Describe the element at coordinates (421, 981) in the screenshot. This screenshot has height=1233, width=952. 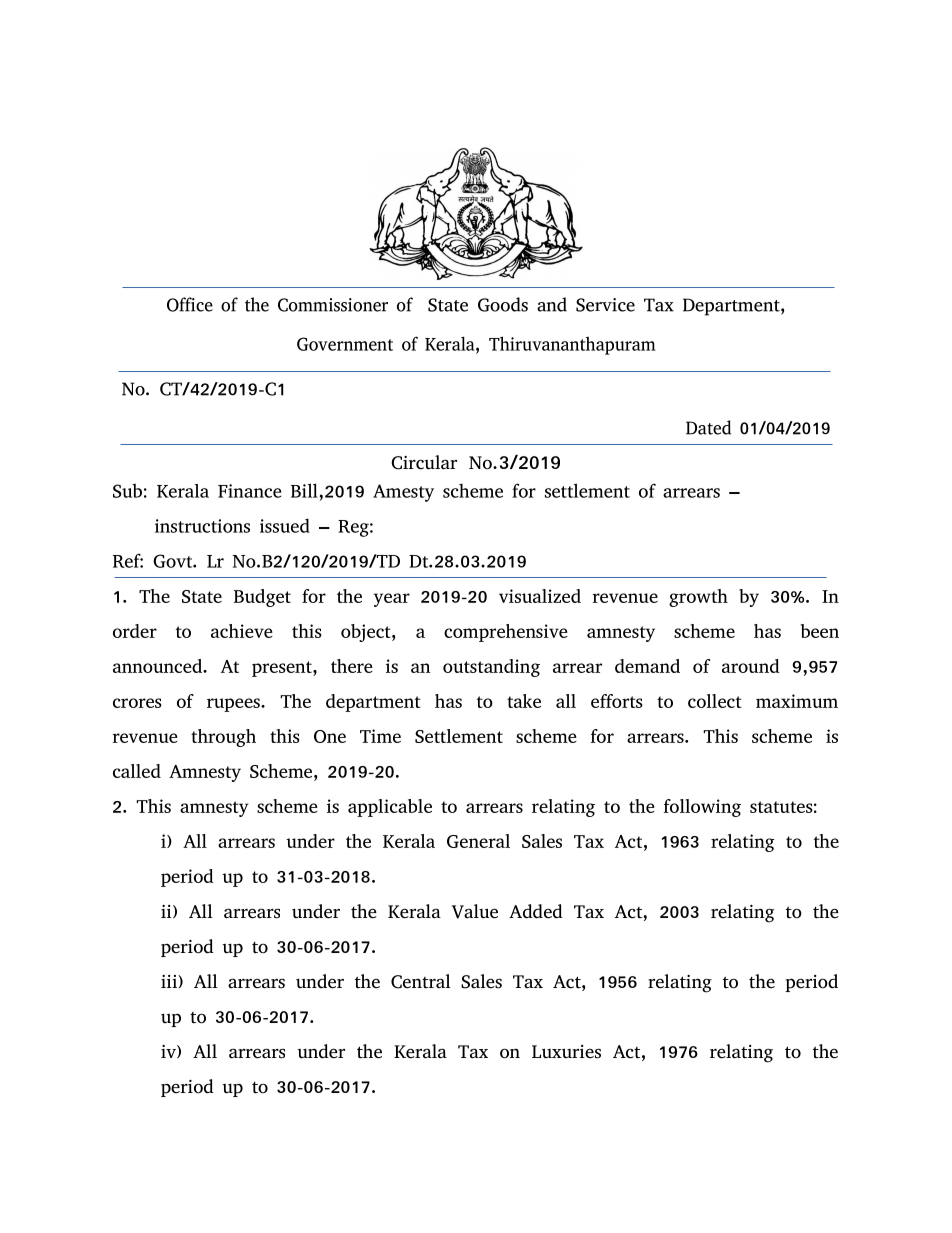
I see `Central` at that location.
